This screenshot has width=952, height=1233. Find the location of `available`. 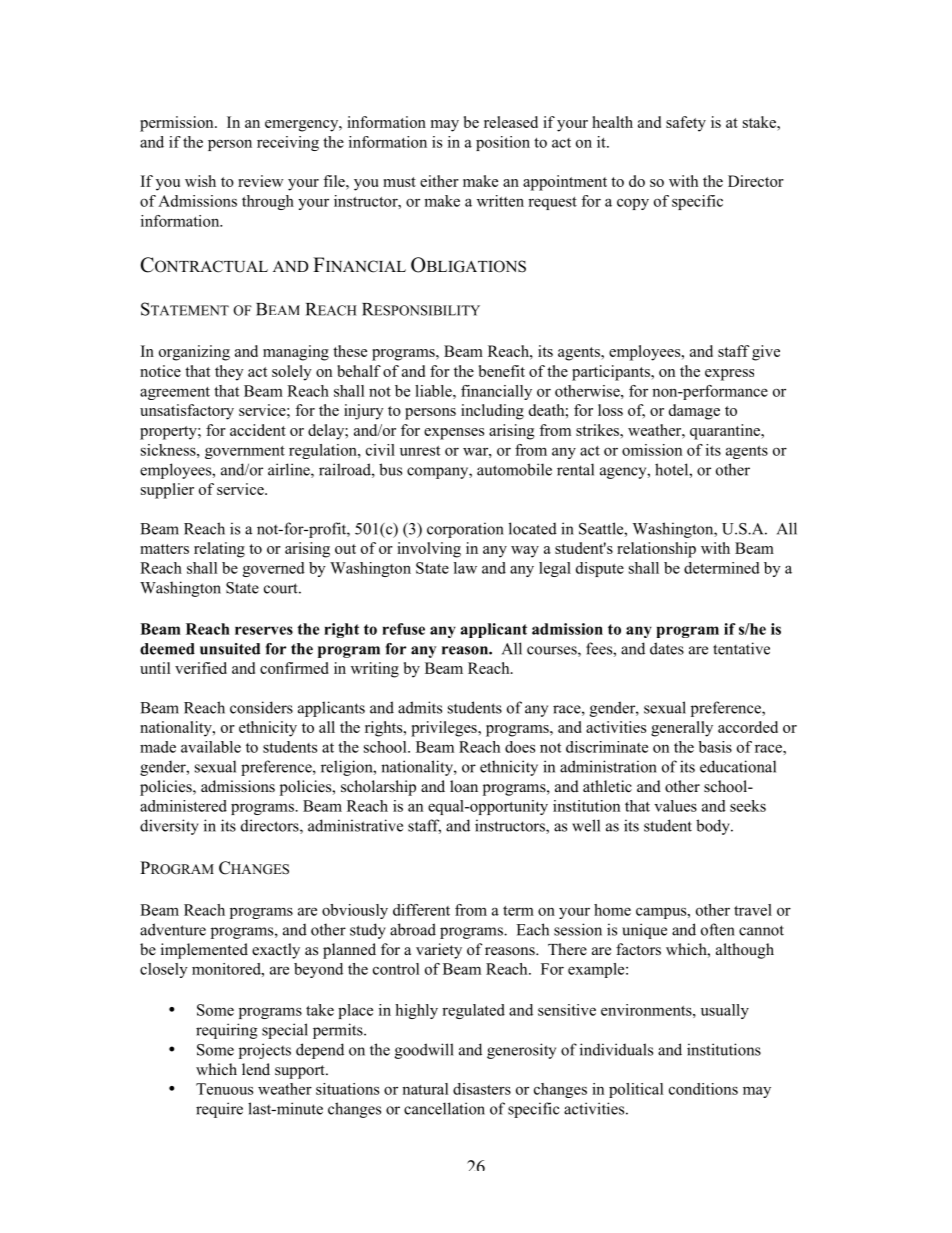

available is located at coordinates (211, 747).
